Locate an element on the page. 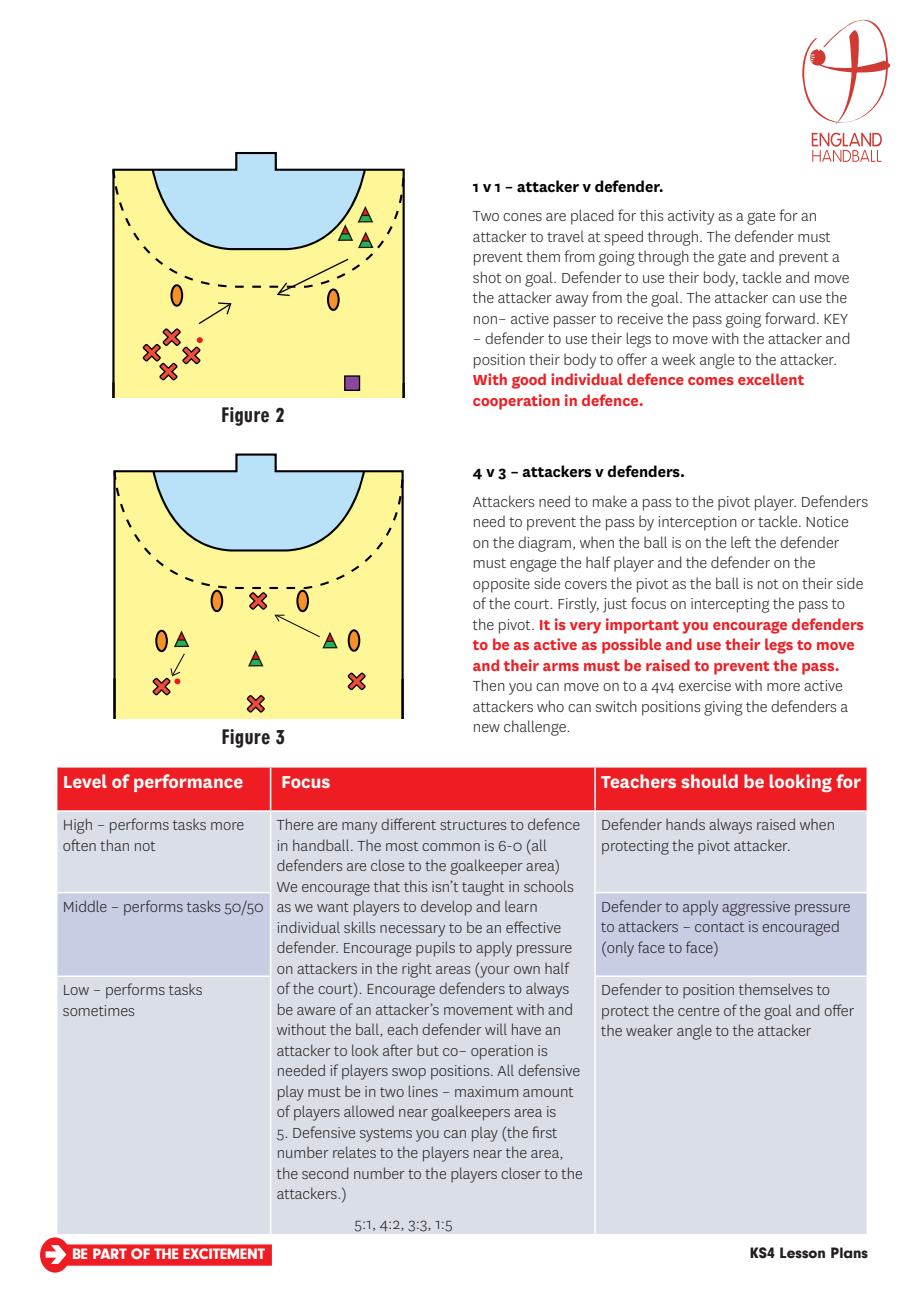 Image resolution: width=924 pixels, height=1308 pixels. aggressive is located at coordinates (756, 908).
